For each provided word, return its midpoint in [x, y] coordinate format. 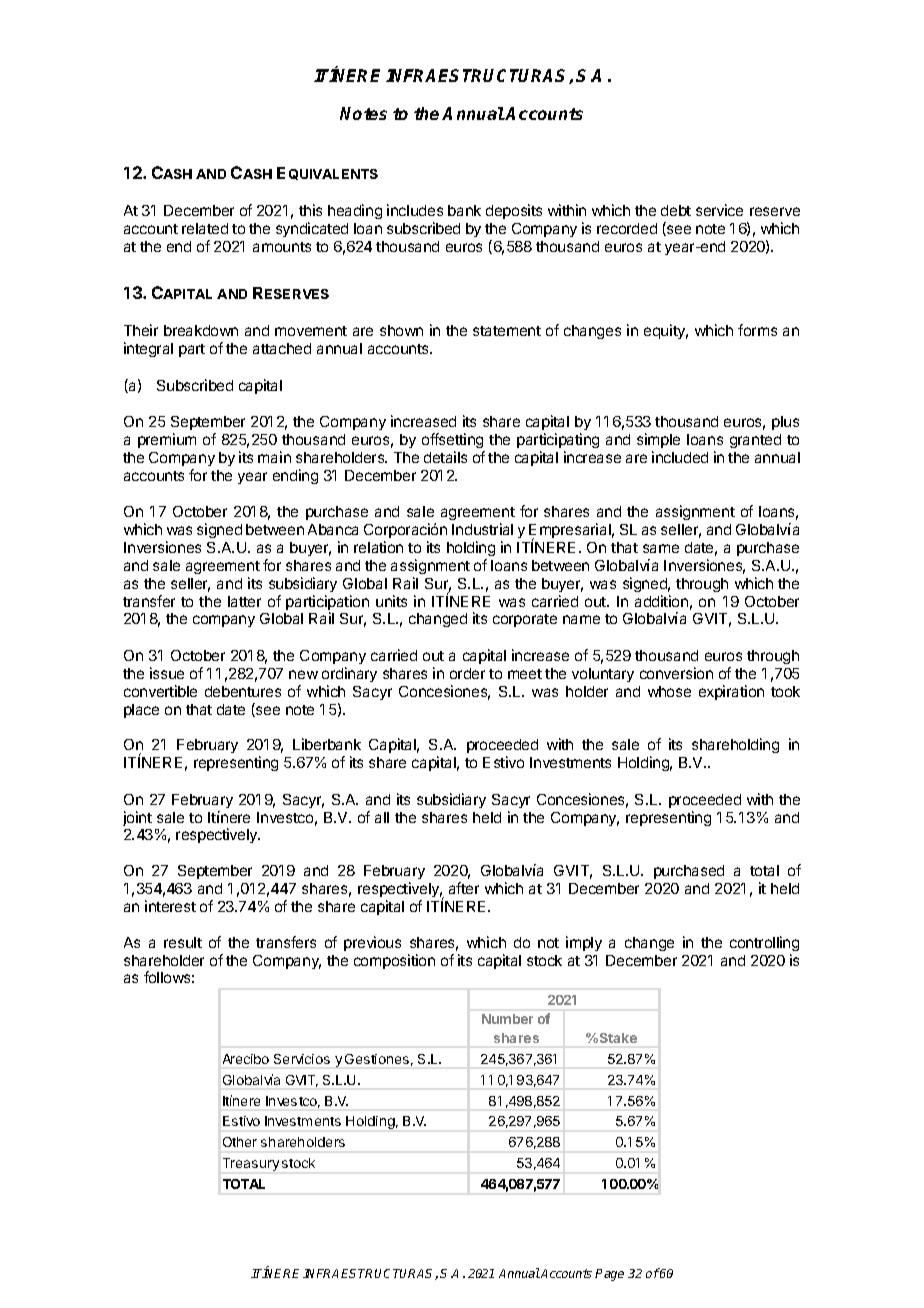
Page [609, 1275]
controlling [764, 943]
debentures [243, 691]
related [205, 228]
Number [507, 1019]
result [183, 942]
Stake [618, 1038]
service [719, 210]
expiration [731, 692]
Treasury [251, 1164]
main [274, 457]
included [680, 457]
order [467, 673]
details [445, 457]
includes [415, 210]
